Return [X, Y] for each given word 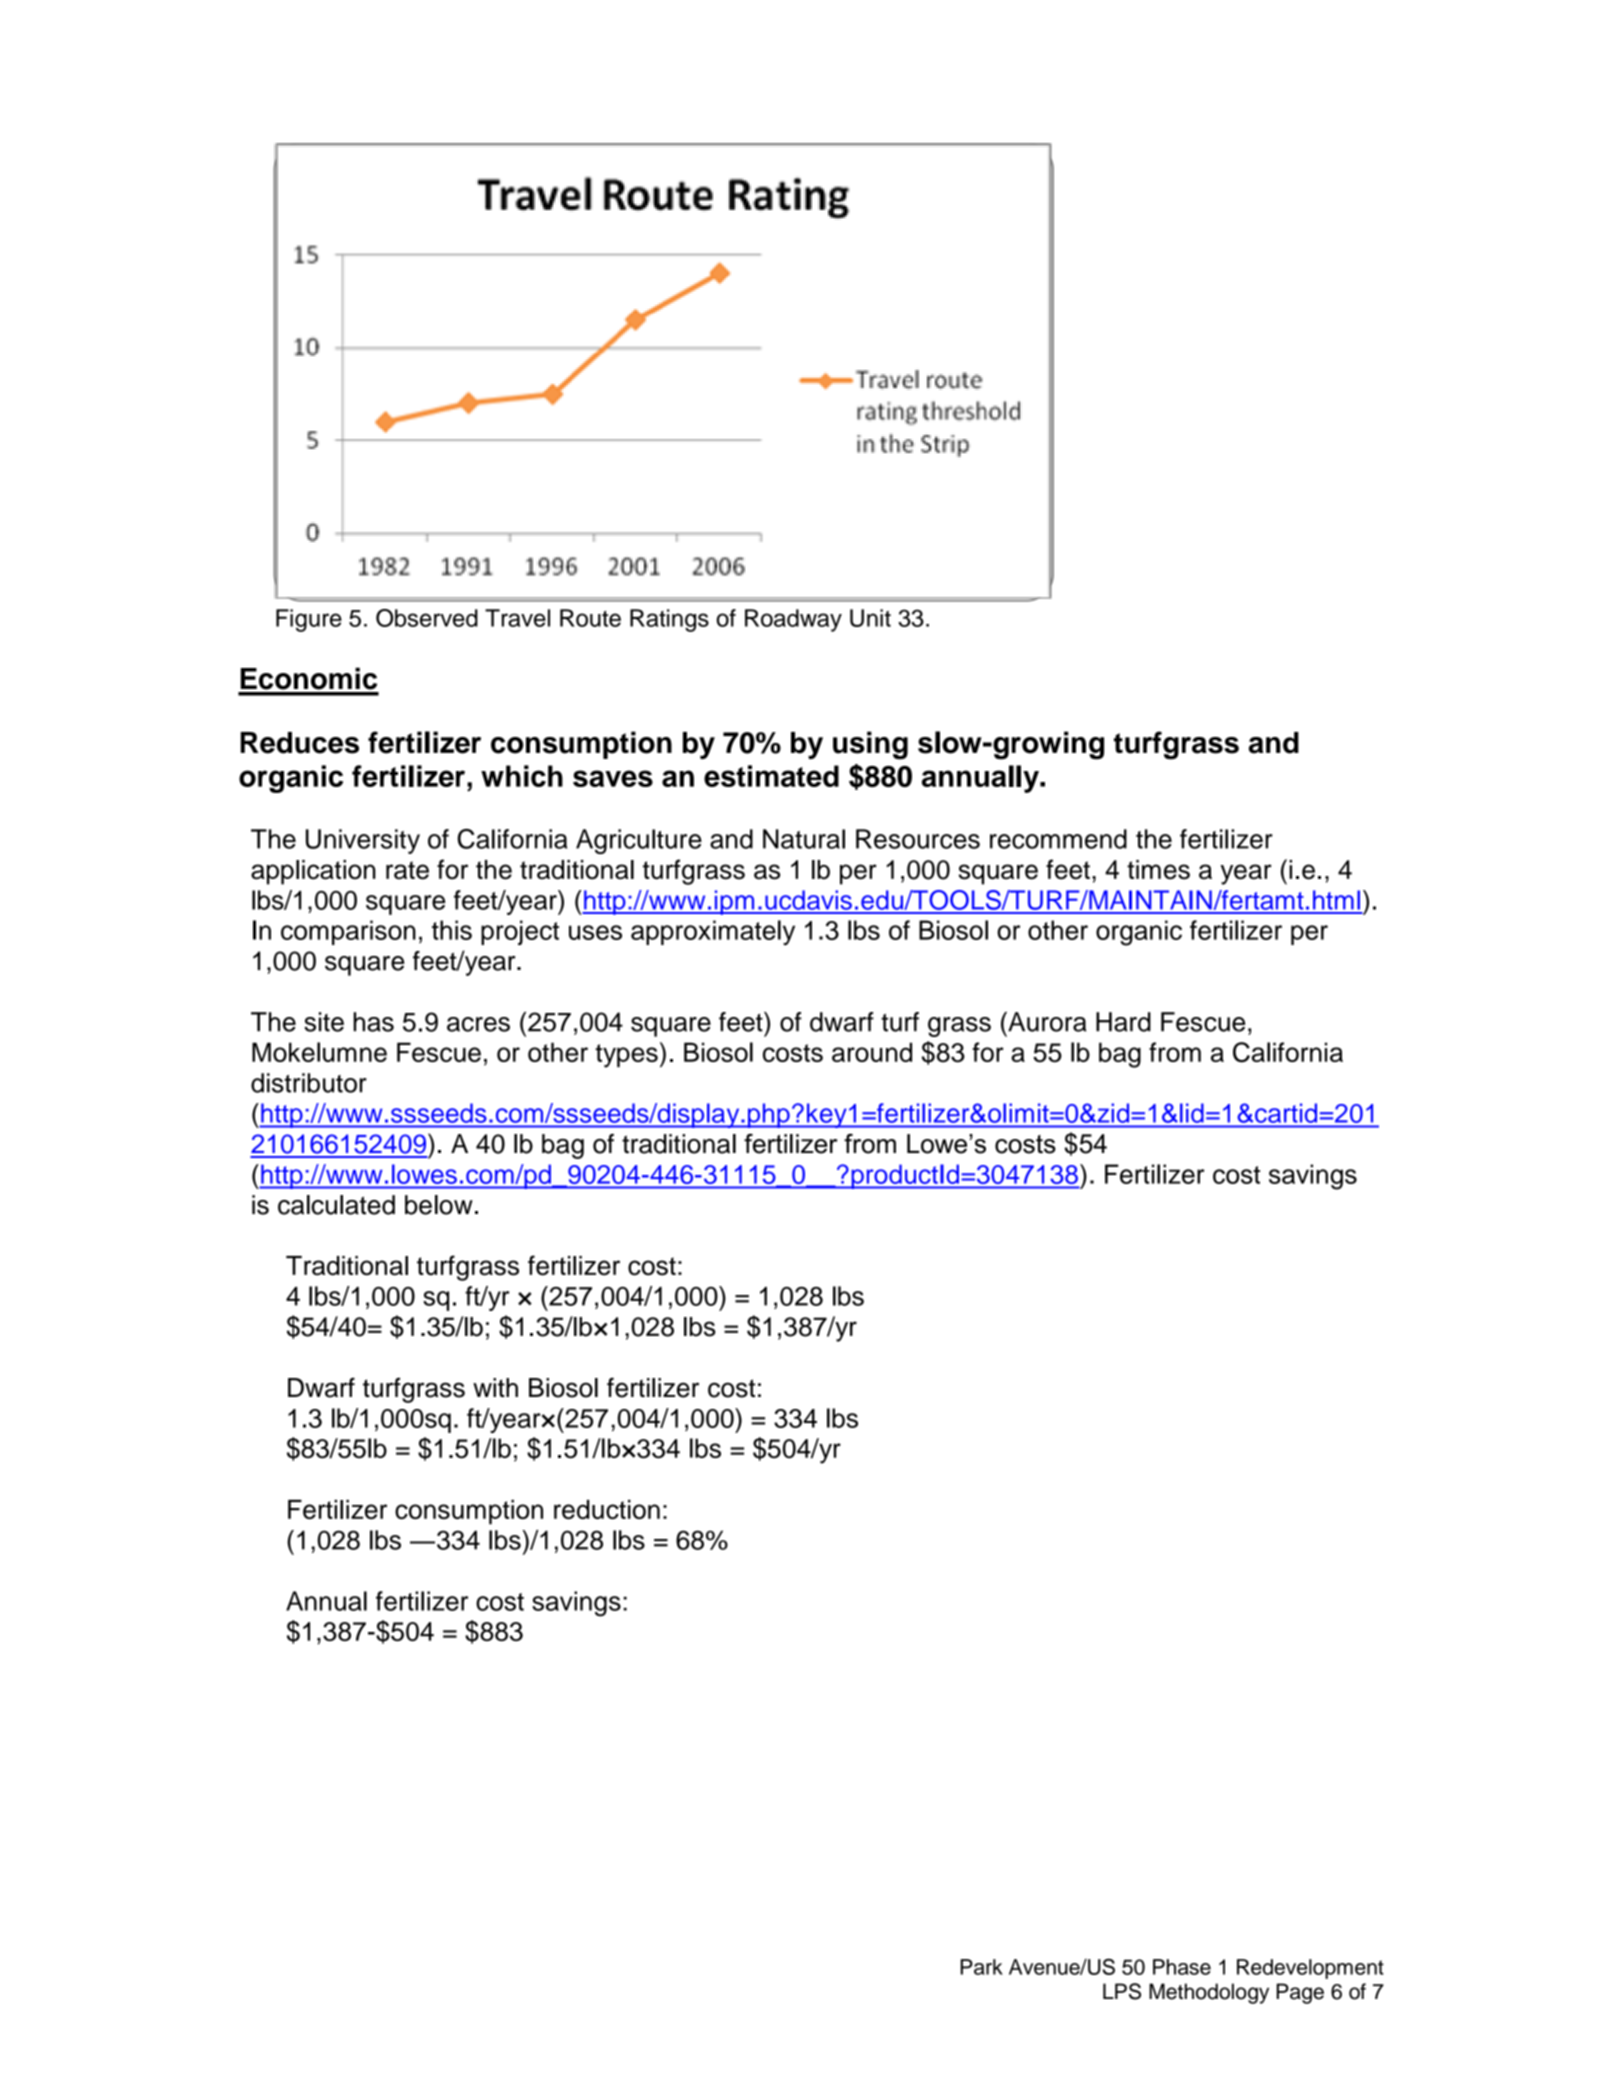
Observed [427, 618]
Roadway [793, 620]
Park [981, 1967]
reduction [607, 1509]
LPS [1122, 1991]
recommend [1058, 839]
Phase [1182, 1967]
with [495, 1387]
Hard [1123, 1022]
